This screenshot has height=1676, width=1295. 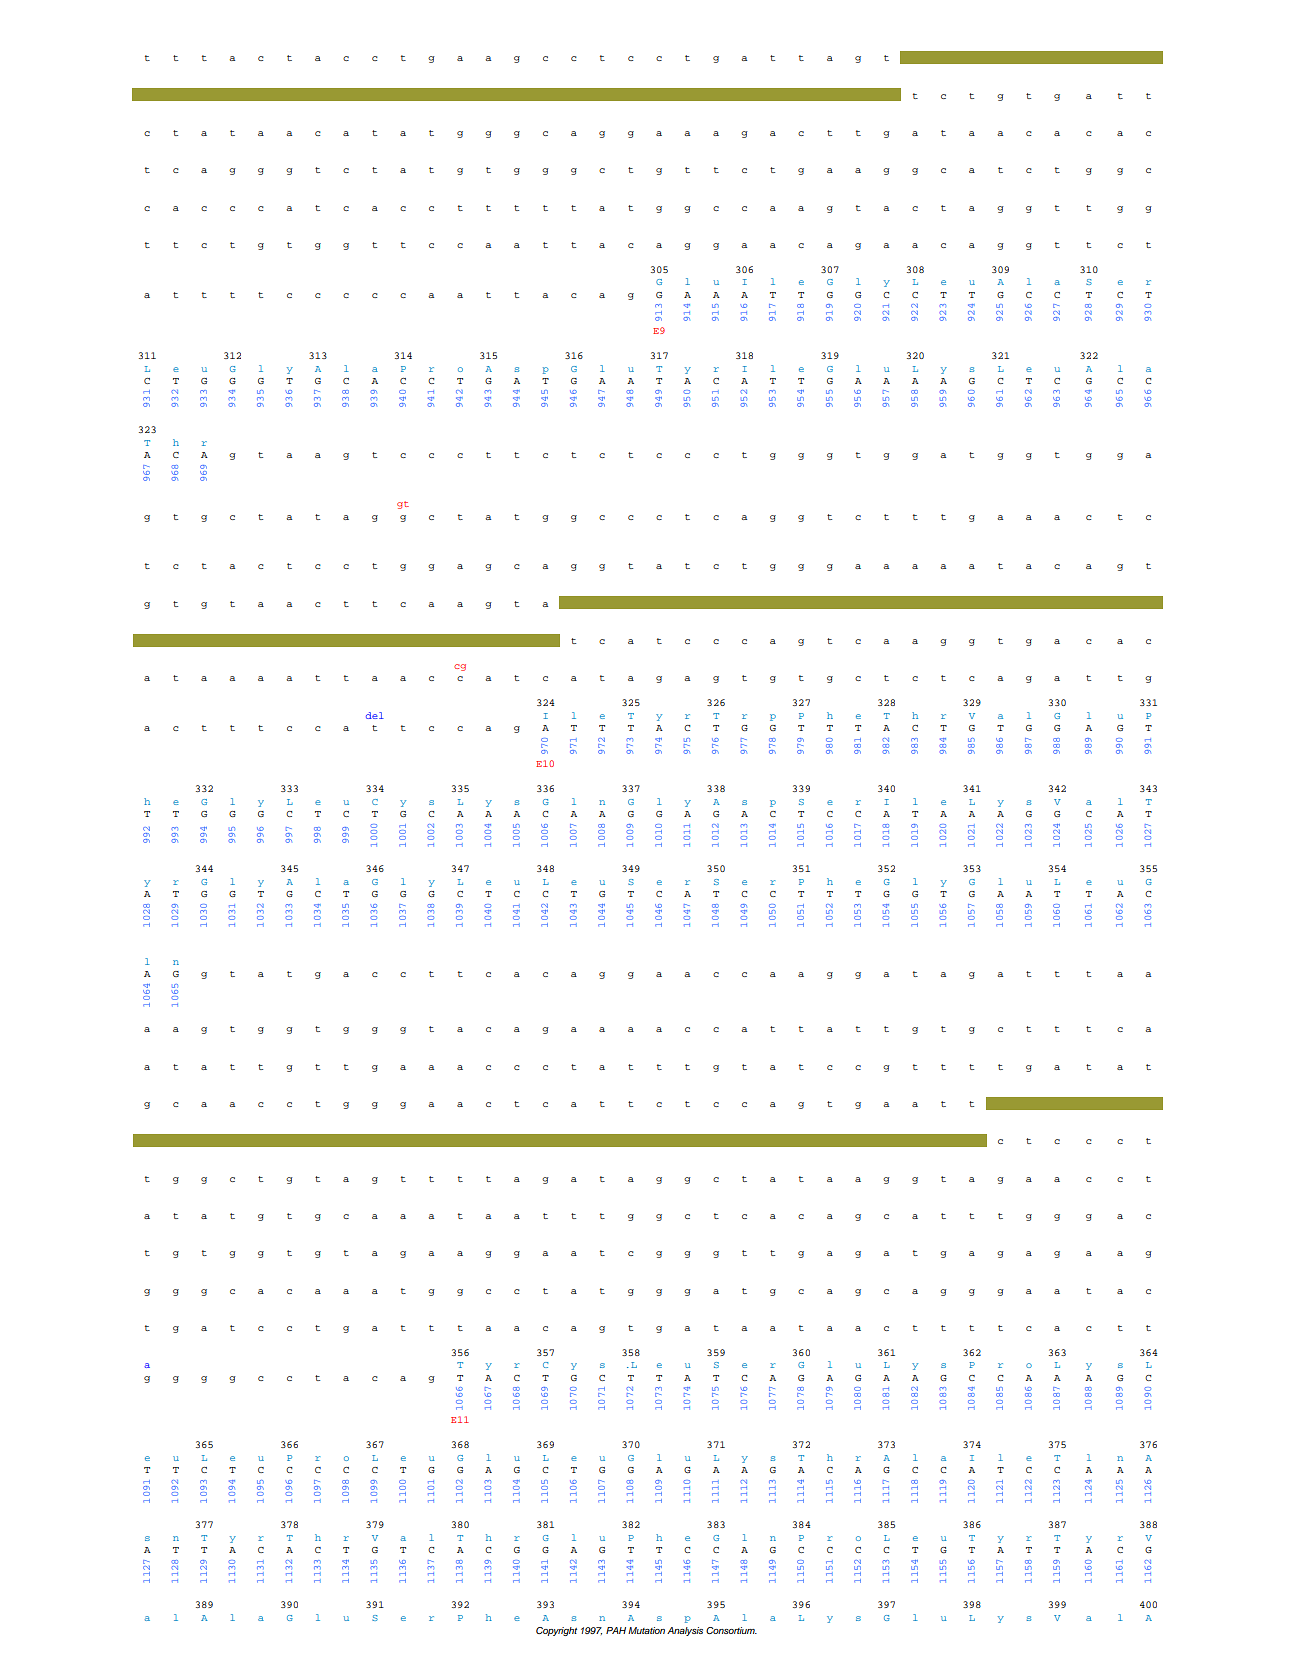 What do you see at coordinates (375, 715) in the screenshot?
I see `del` at bounding box center [375, 715].
